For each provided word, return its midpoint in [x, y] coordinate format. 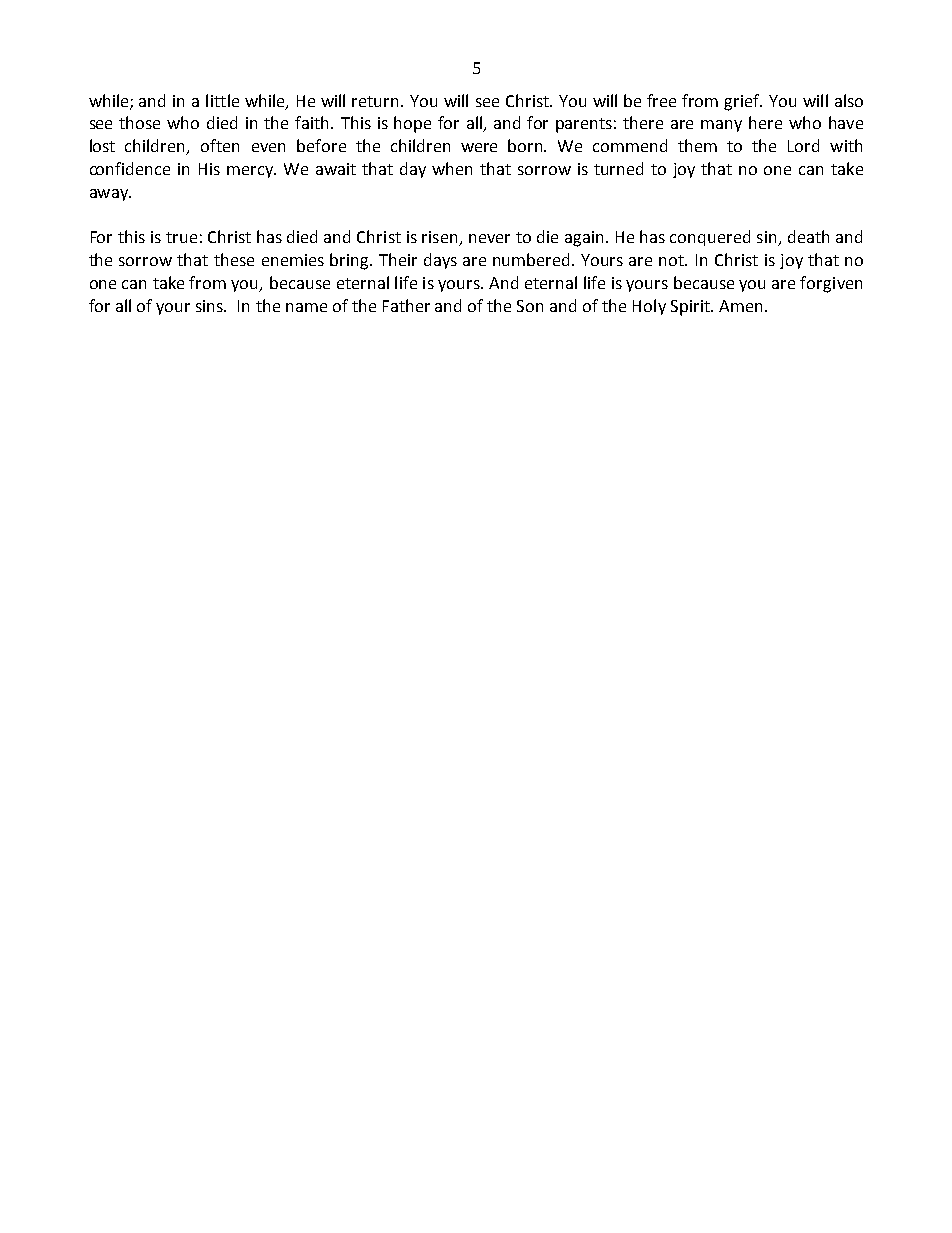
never [489, 238]
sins [210, 306]
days [440, 261]
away [110, 195]
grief [743, 102]
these [234, 259]
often [220, 145]
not [673, 260]
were [479, 147]
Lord [803, 145]
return [377, 101]
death [808, 236]
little [222, 100]
